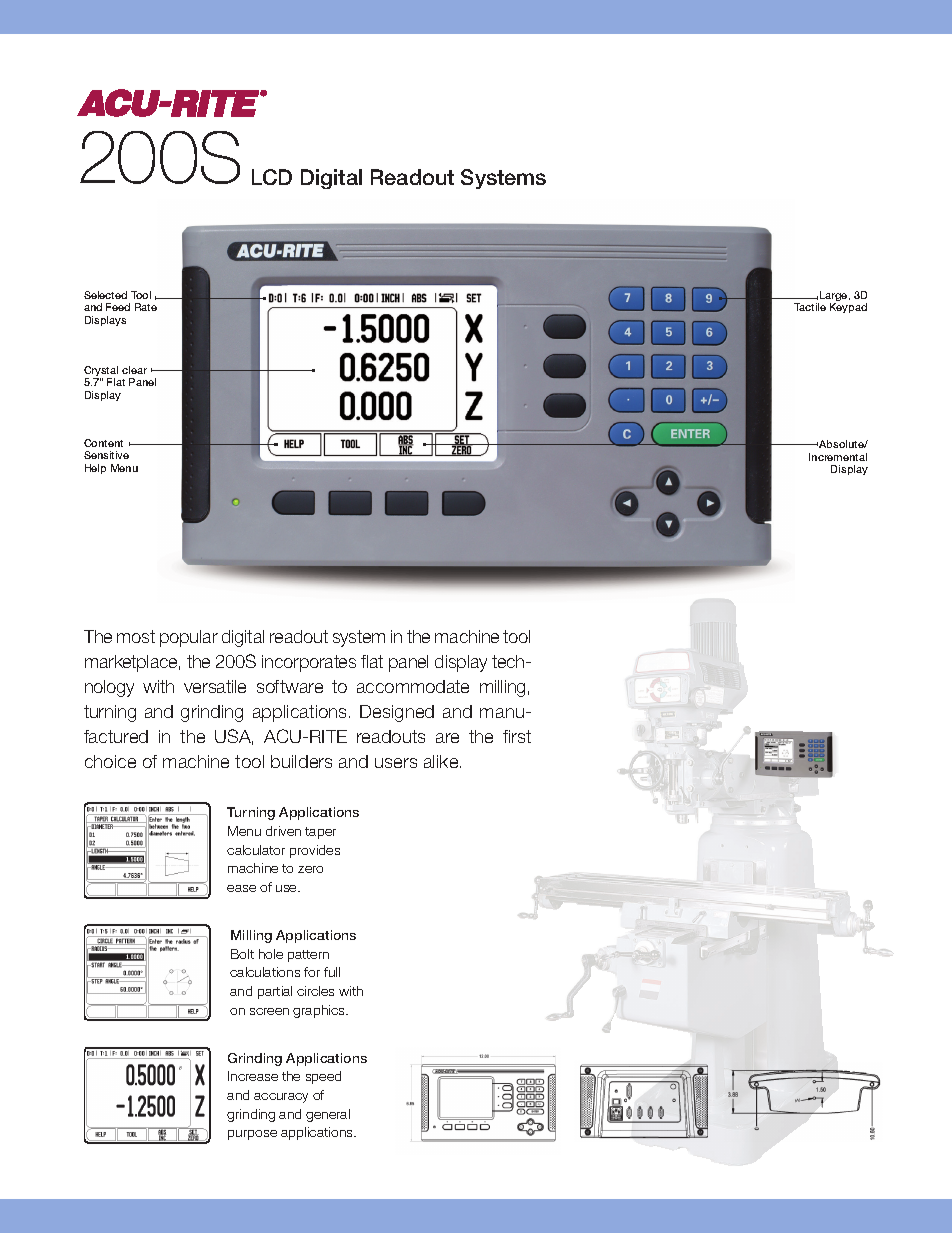  Describe the element at coordinates (838, 457) in the page. I see `Incremental` at that location.
